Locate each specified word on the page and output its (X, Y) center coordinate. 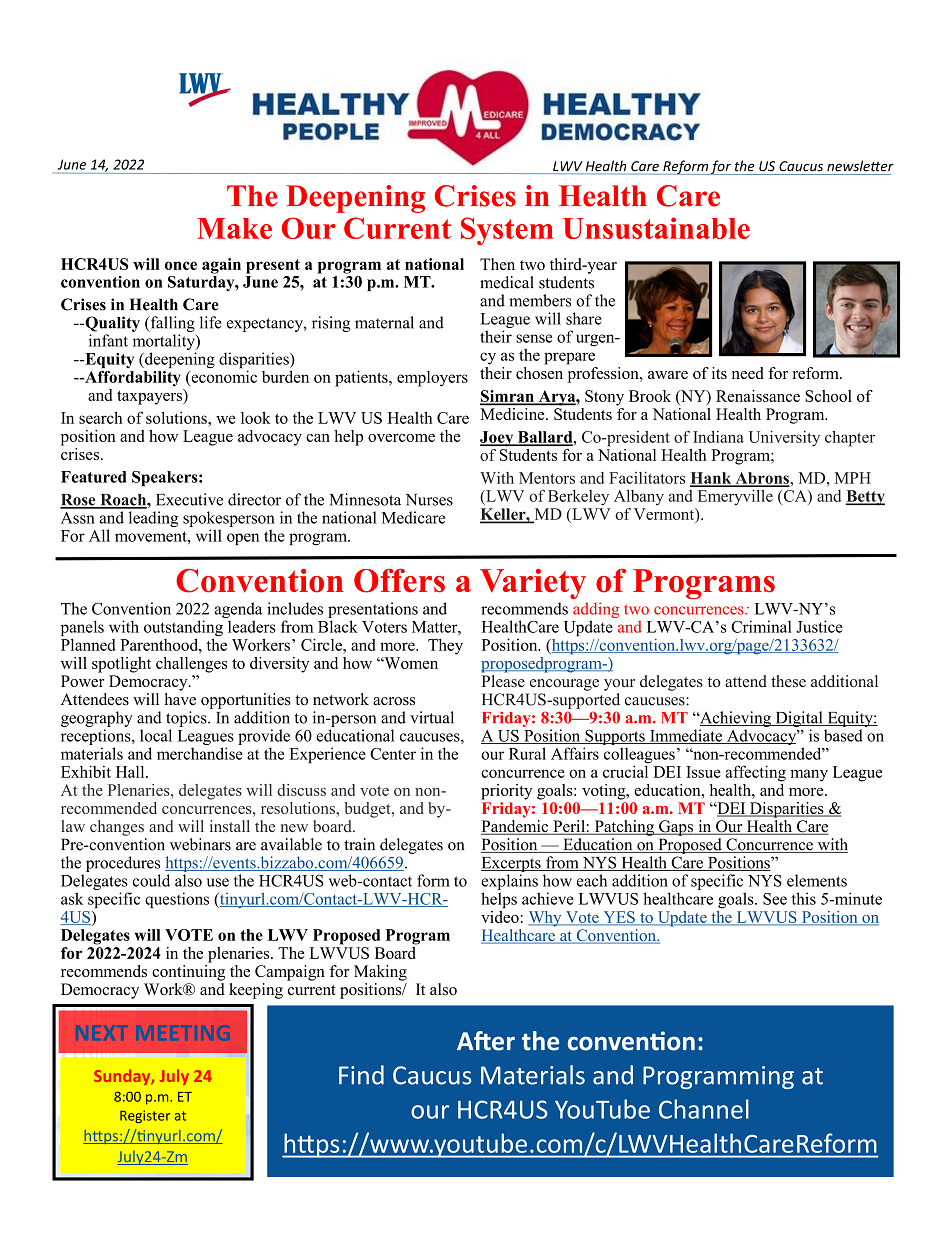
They (445, 646)
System (507, 231)
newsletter (860, 166)
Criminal (761, 626)
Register (145, 1116)
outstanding (183, 629)
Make (234, 228)
